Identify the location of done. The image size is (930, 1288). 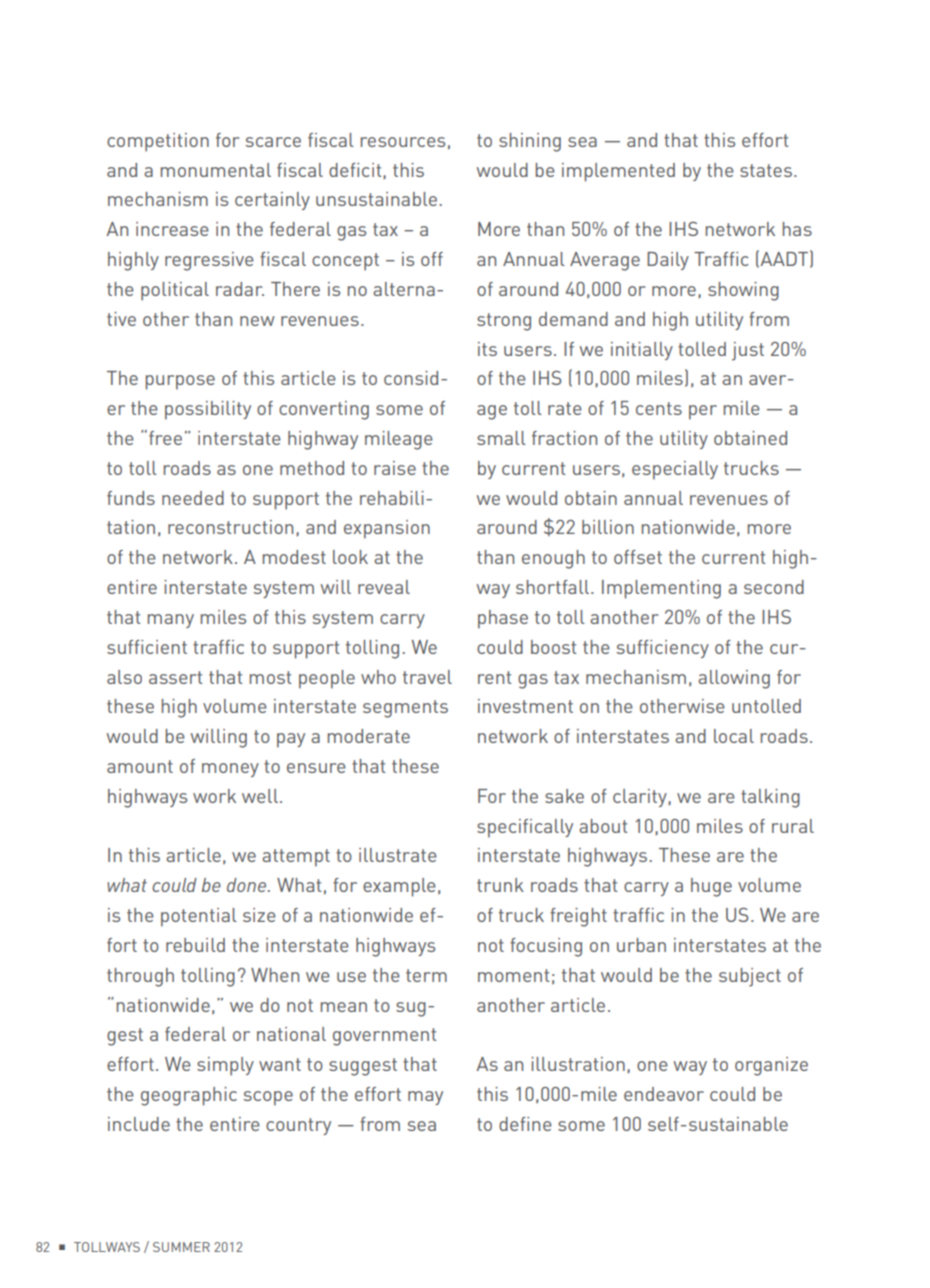
(248, 885).
